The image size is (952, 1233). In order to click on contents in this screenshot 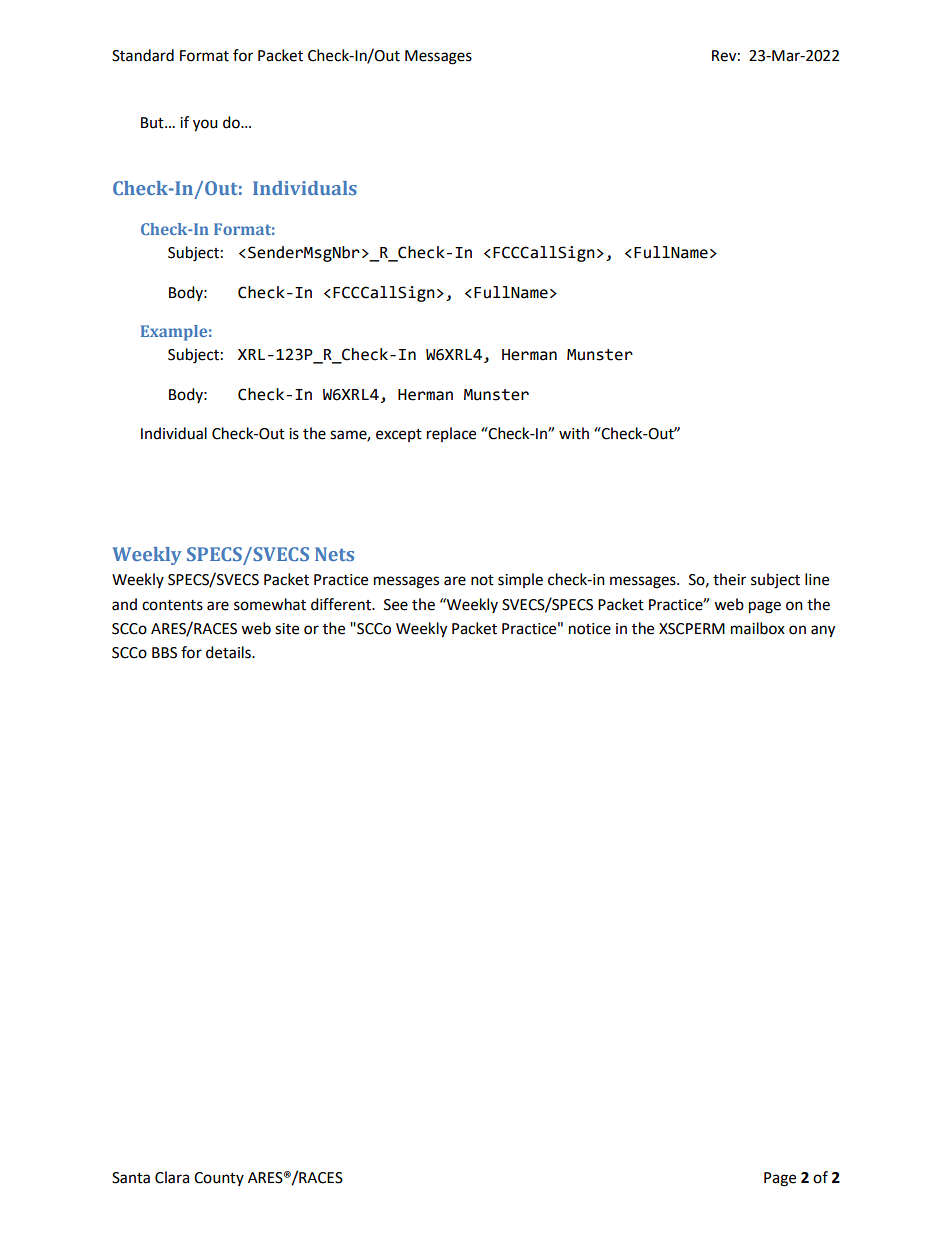, I will do `click(172, 605)`.
